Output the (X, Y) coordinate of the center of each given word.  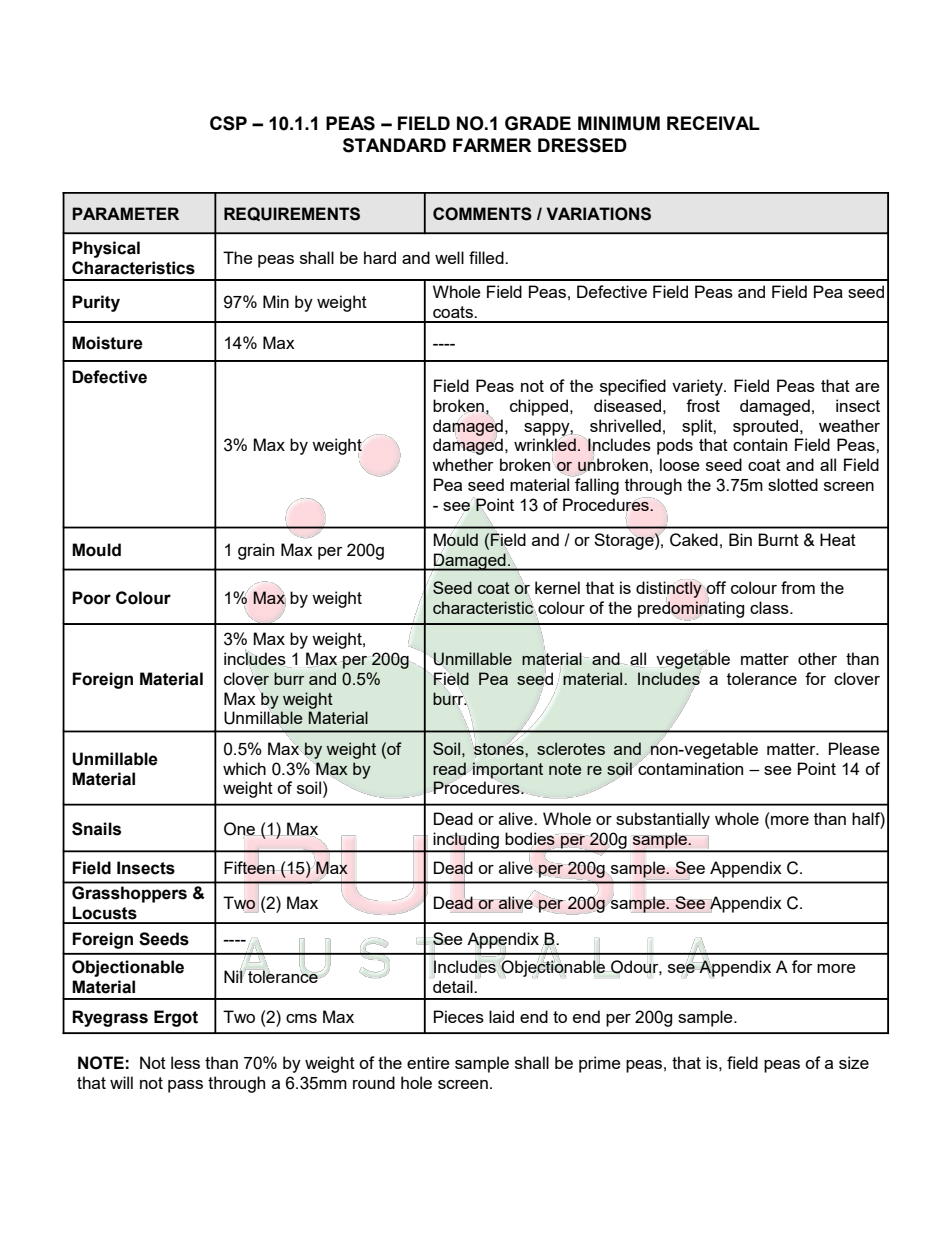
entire (428, 1062)
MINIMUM (619, 123)
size (854, 1062)
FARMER (492, 145)
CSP (228, 123)
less (185, 1062)
